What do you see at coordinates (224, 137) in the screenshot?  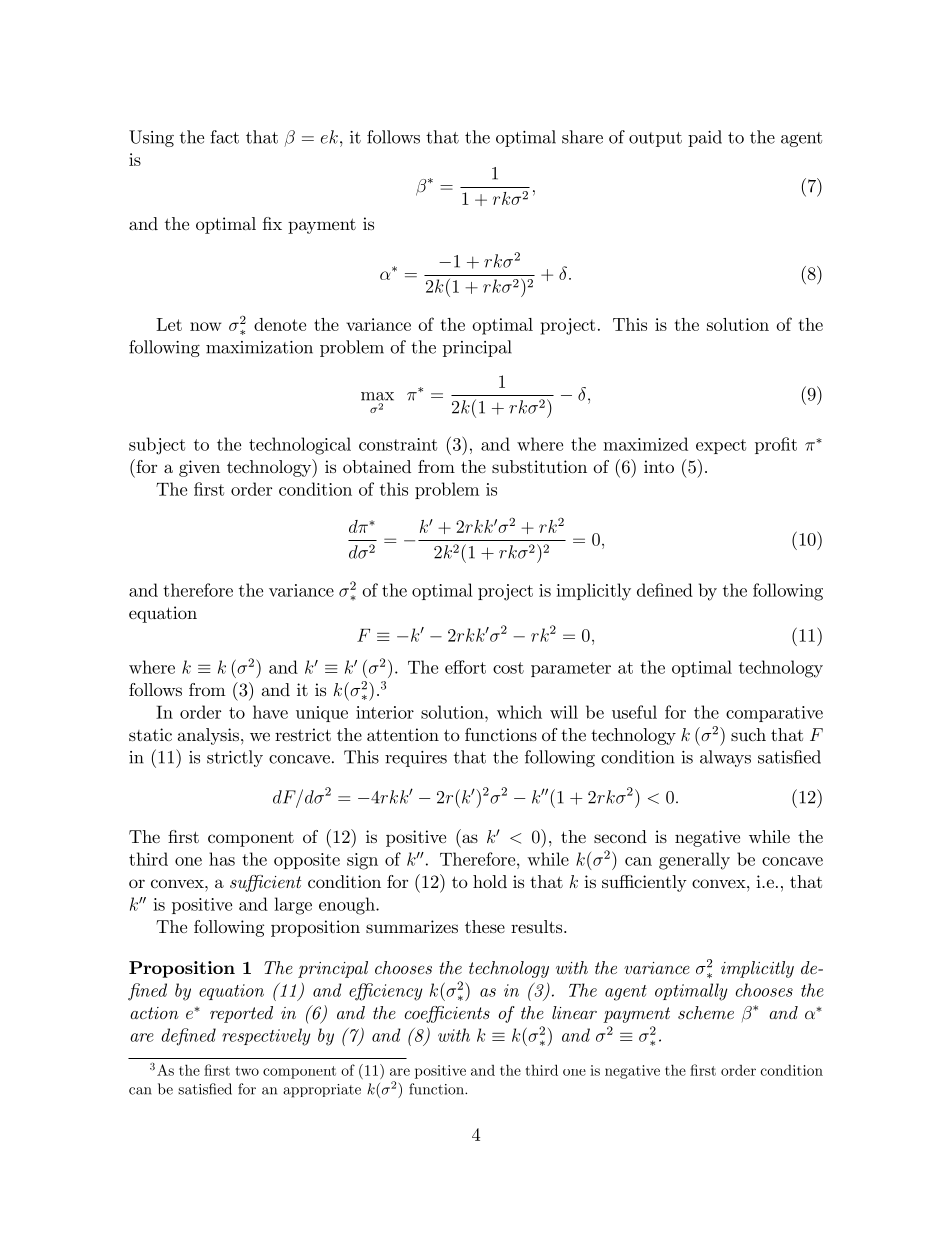 I see `fact` at bounding box center [224, 137].
